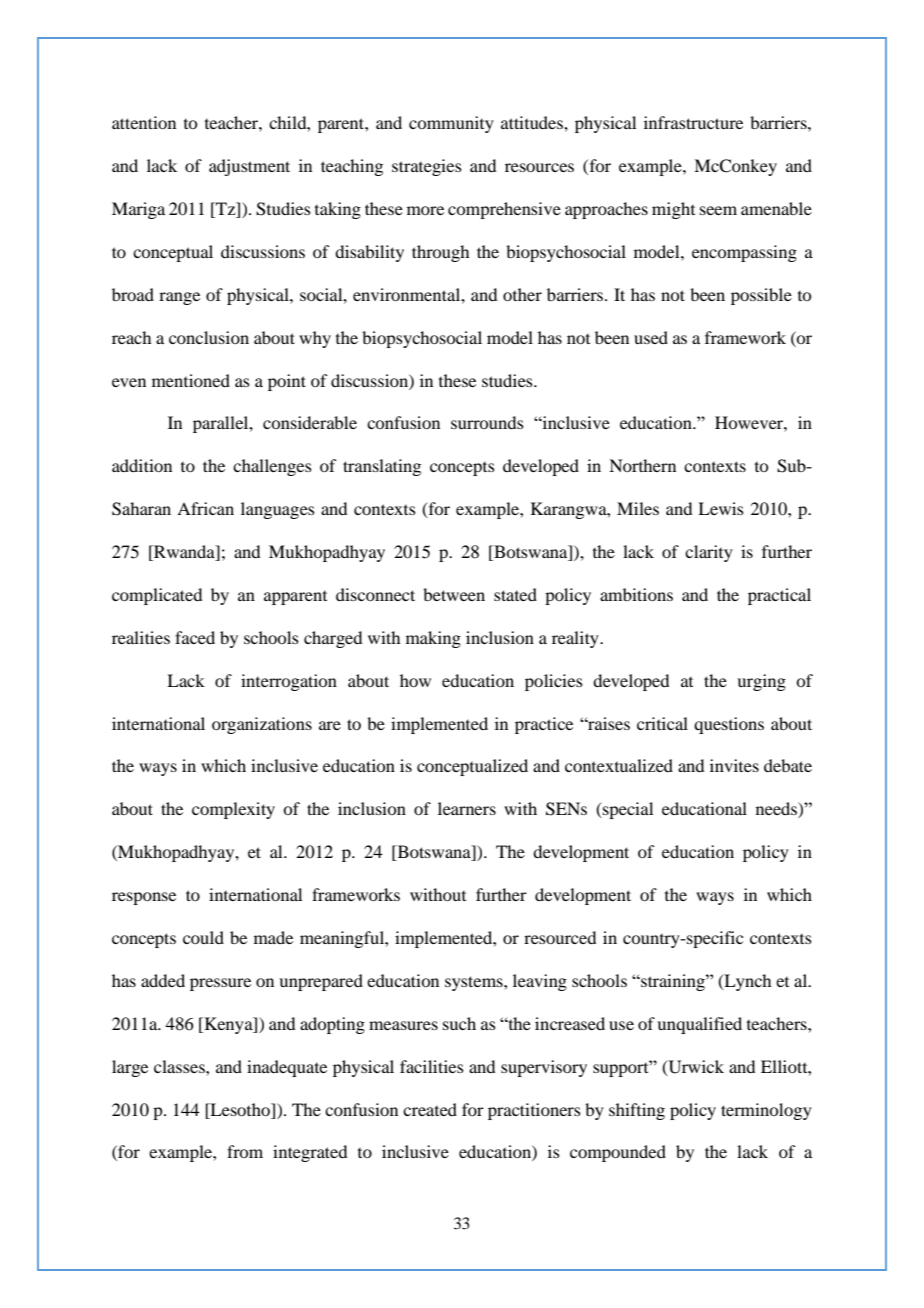  Describe the element at coordinates (195, 637) in the page. I see `faced` at that location.
